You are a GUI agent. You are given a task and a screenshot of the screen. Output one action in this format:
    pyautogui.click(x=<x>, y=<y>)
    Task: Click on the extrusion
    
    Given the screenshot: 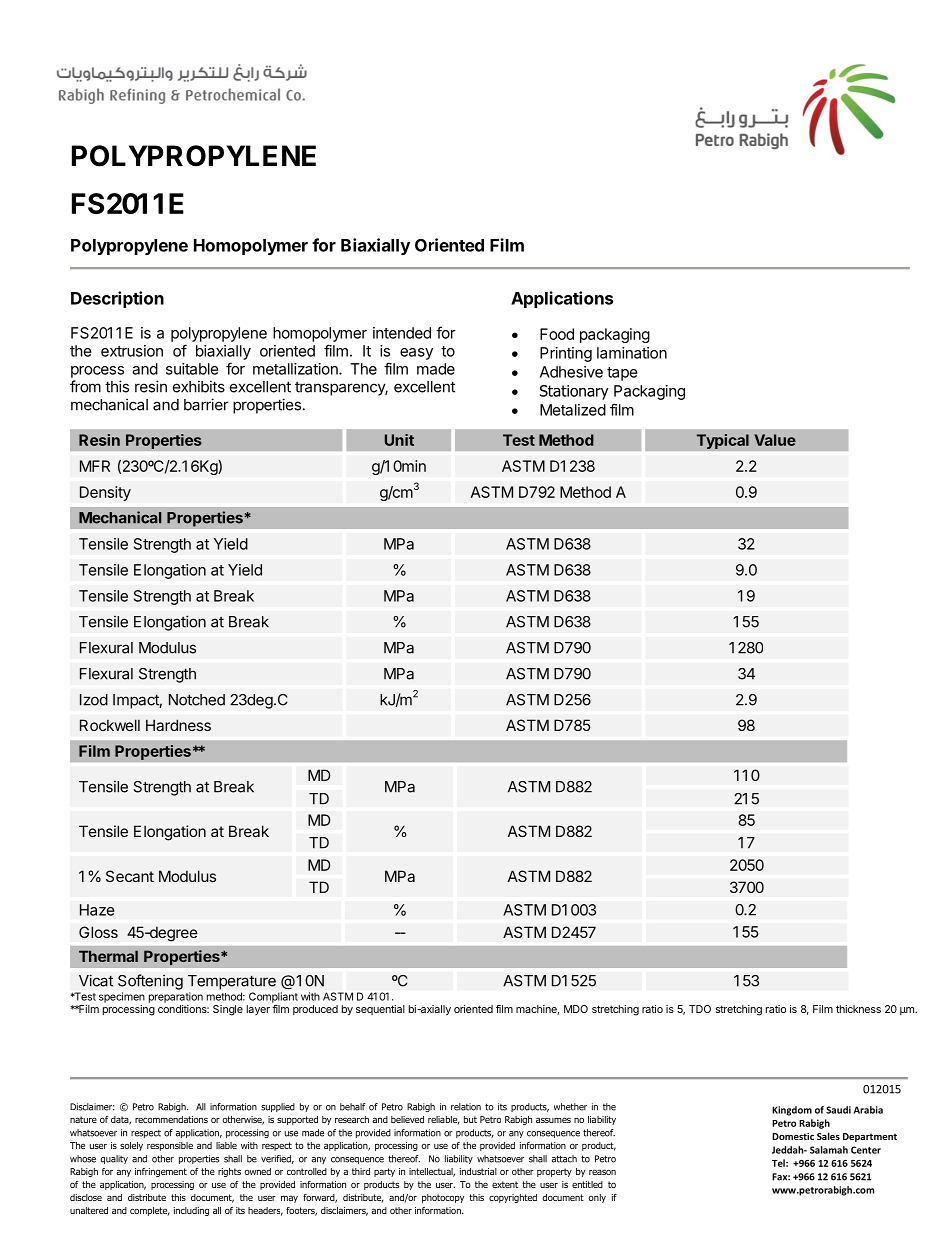 What is the action you would take?
    pyautogui.click(x=132, y=351)
